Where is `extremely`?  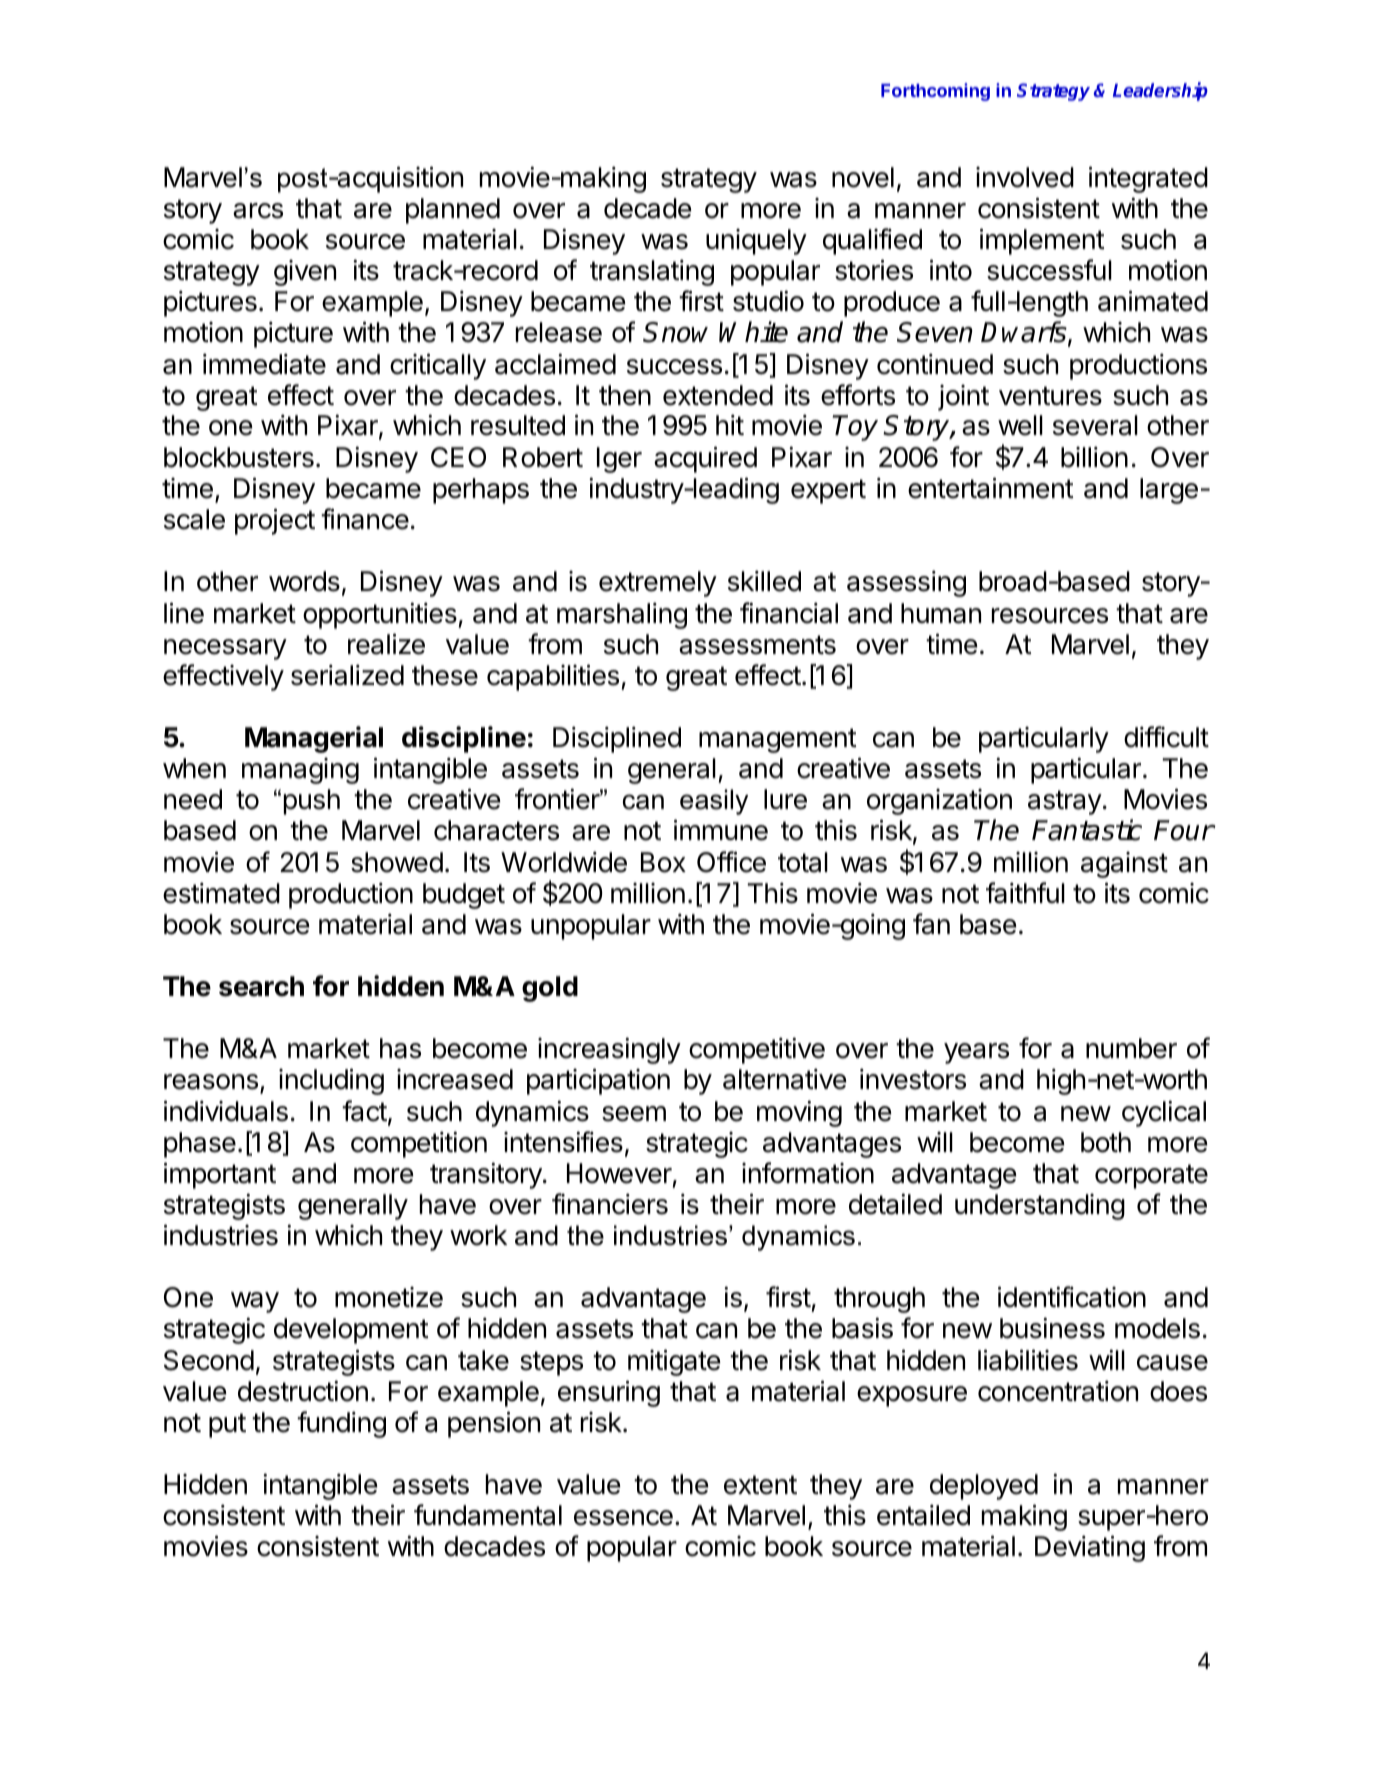
extremely is located at coordinates (658, 584).
